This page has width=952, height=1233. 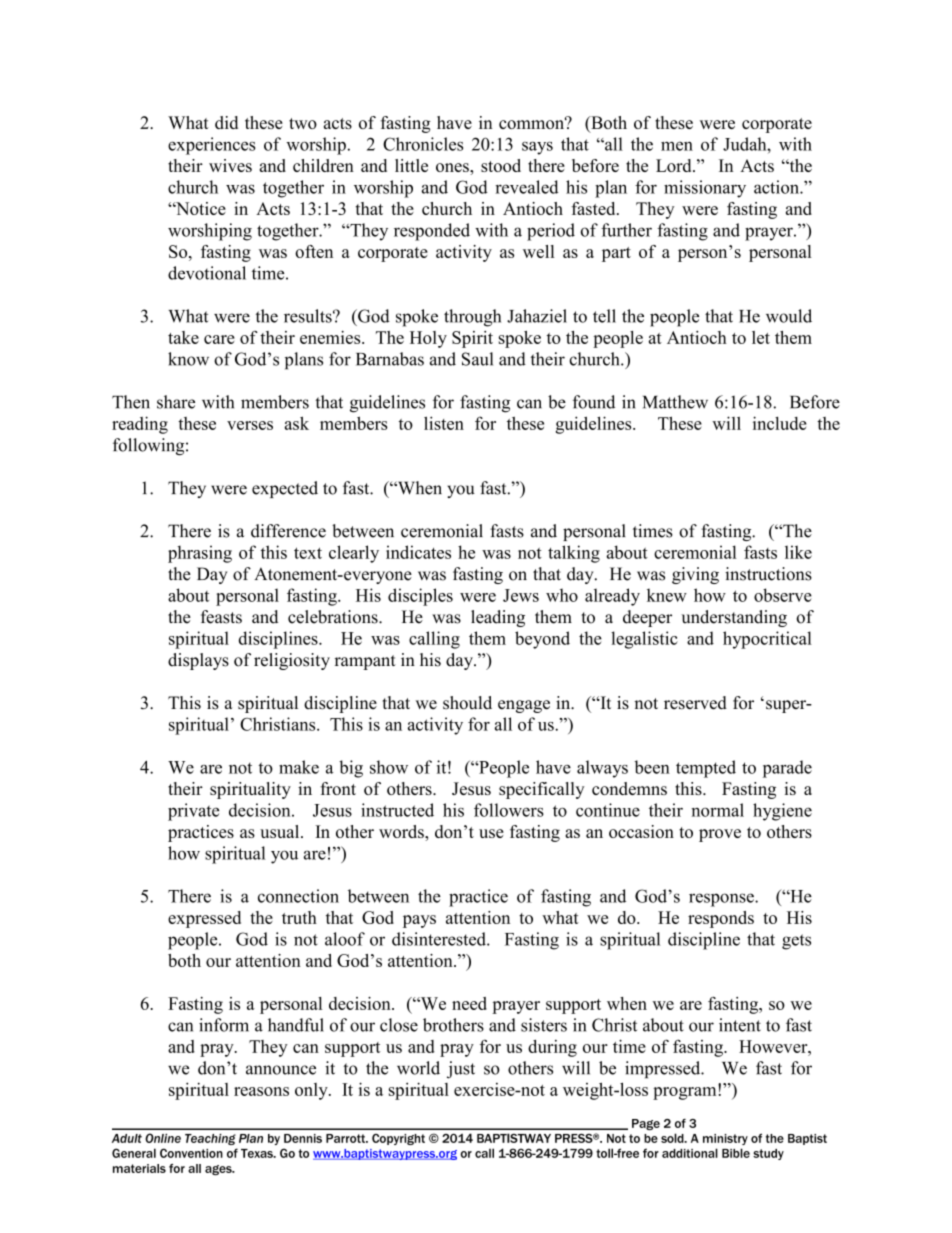 I want to click on disinterested, so click(x=440, y=939).
